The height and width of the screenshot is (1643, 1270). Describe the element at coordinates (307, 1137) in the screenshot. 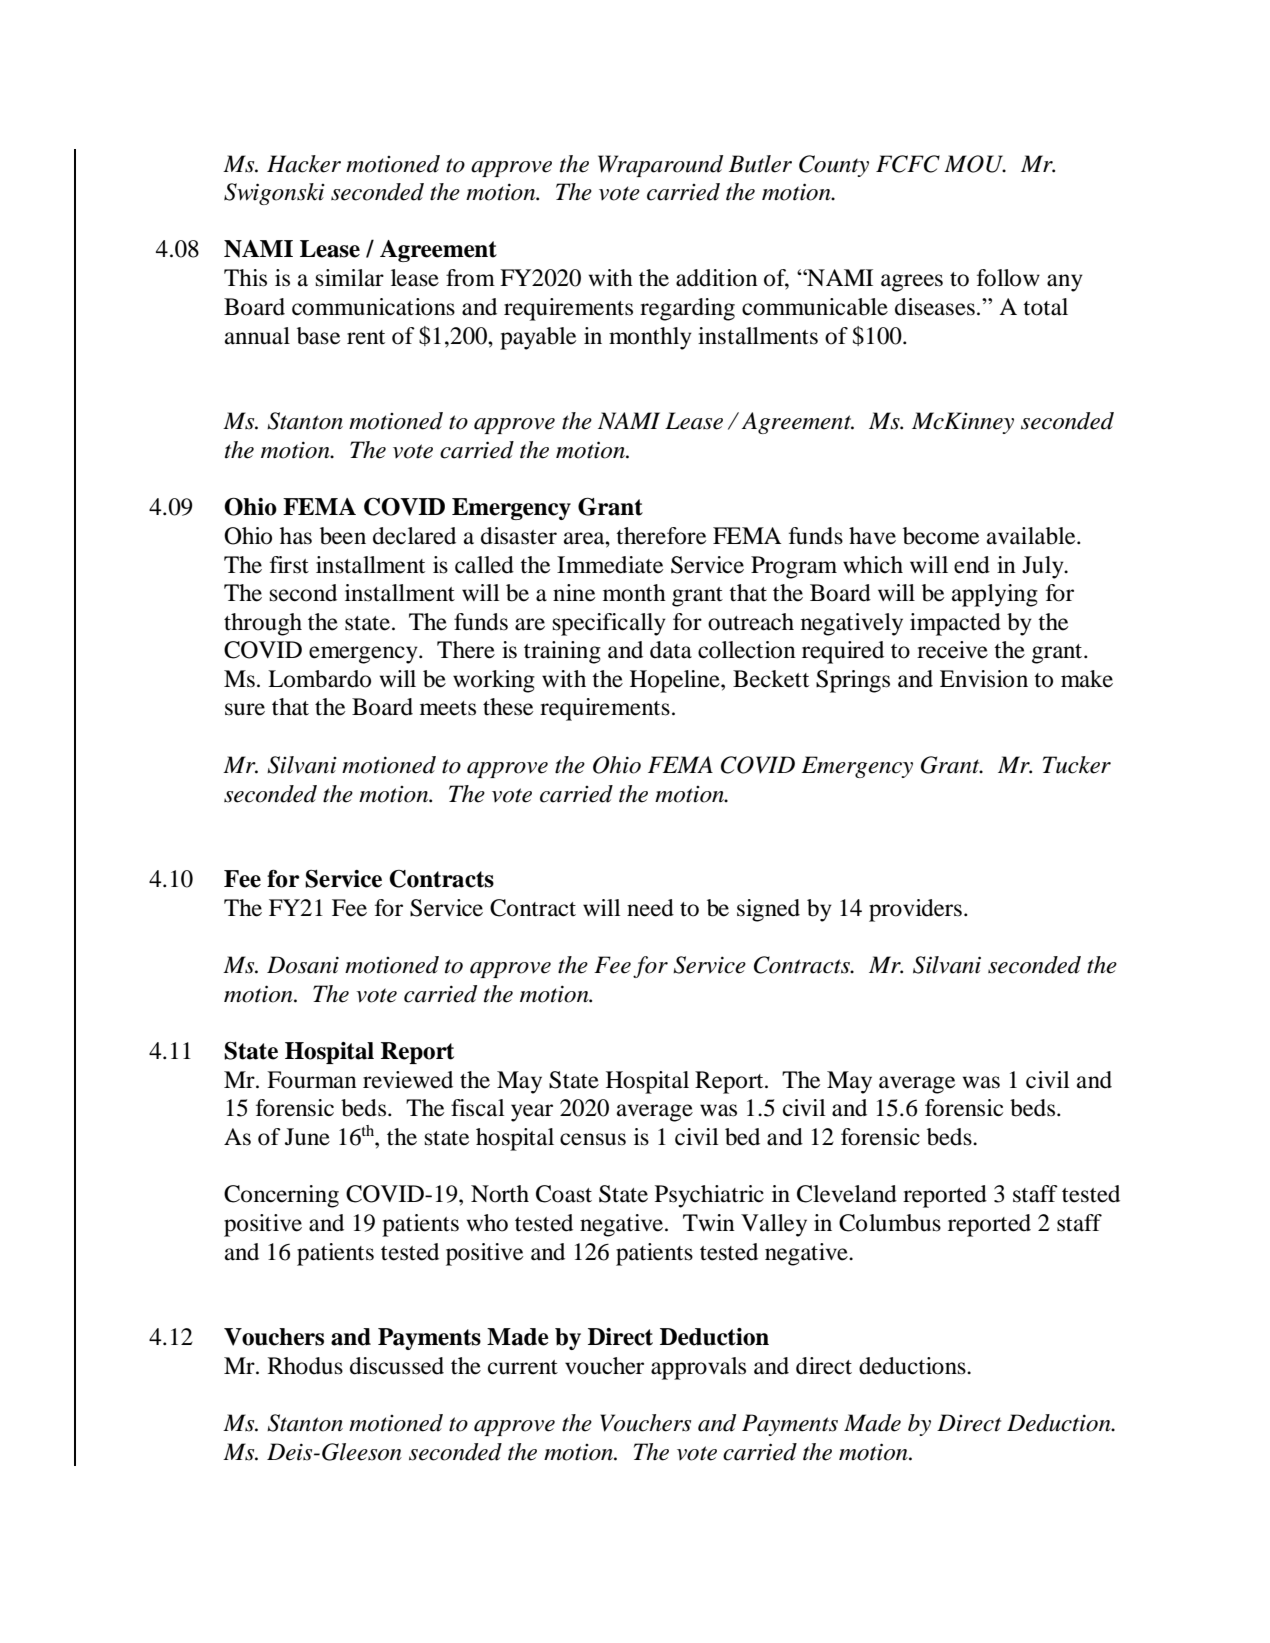

I see `June` at that location.
